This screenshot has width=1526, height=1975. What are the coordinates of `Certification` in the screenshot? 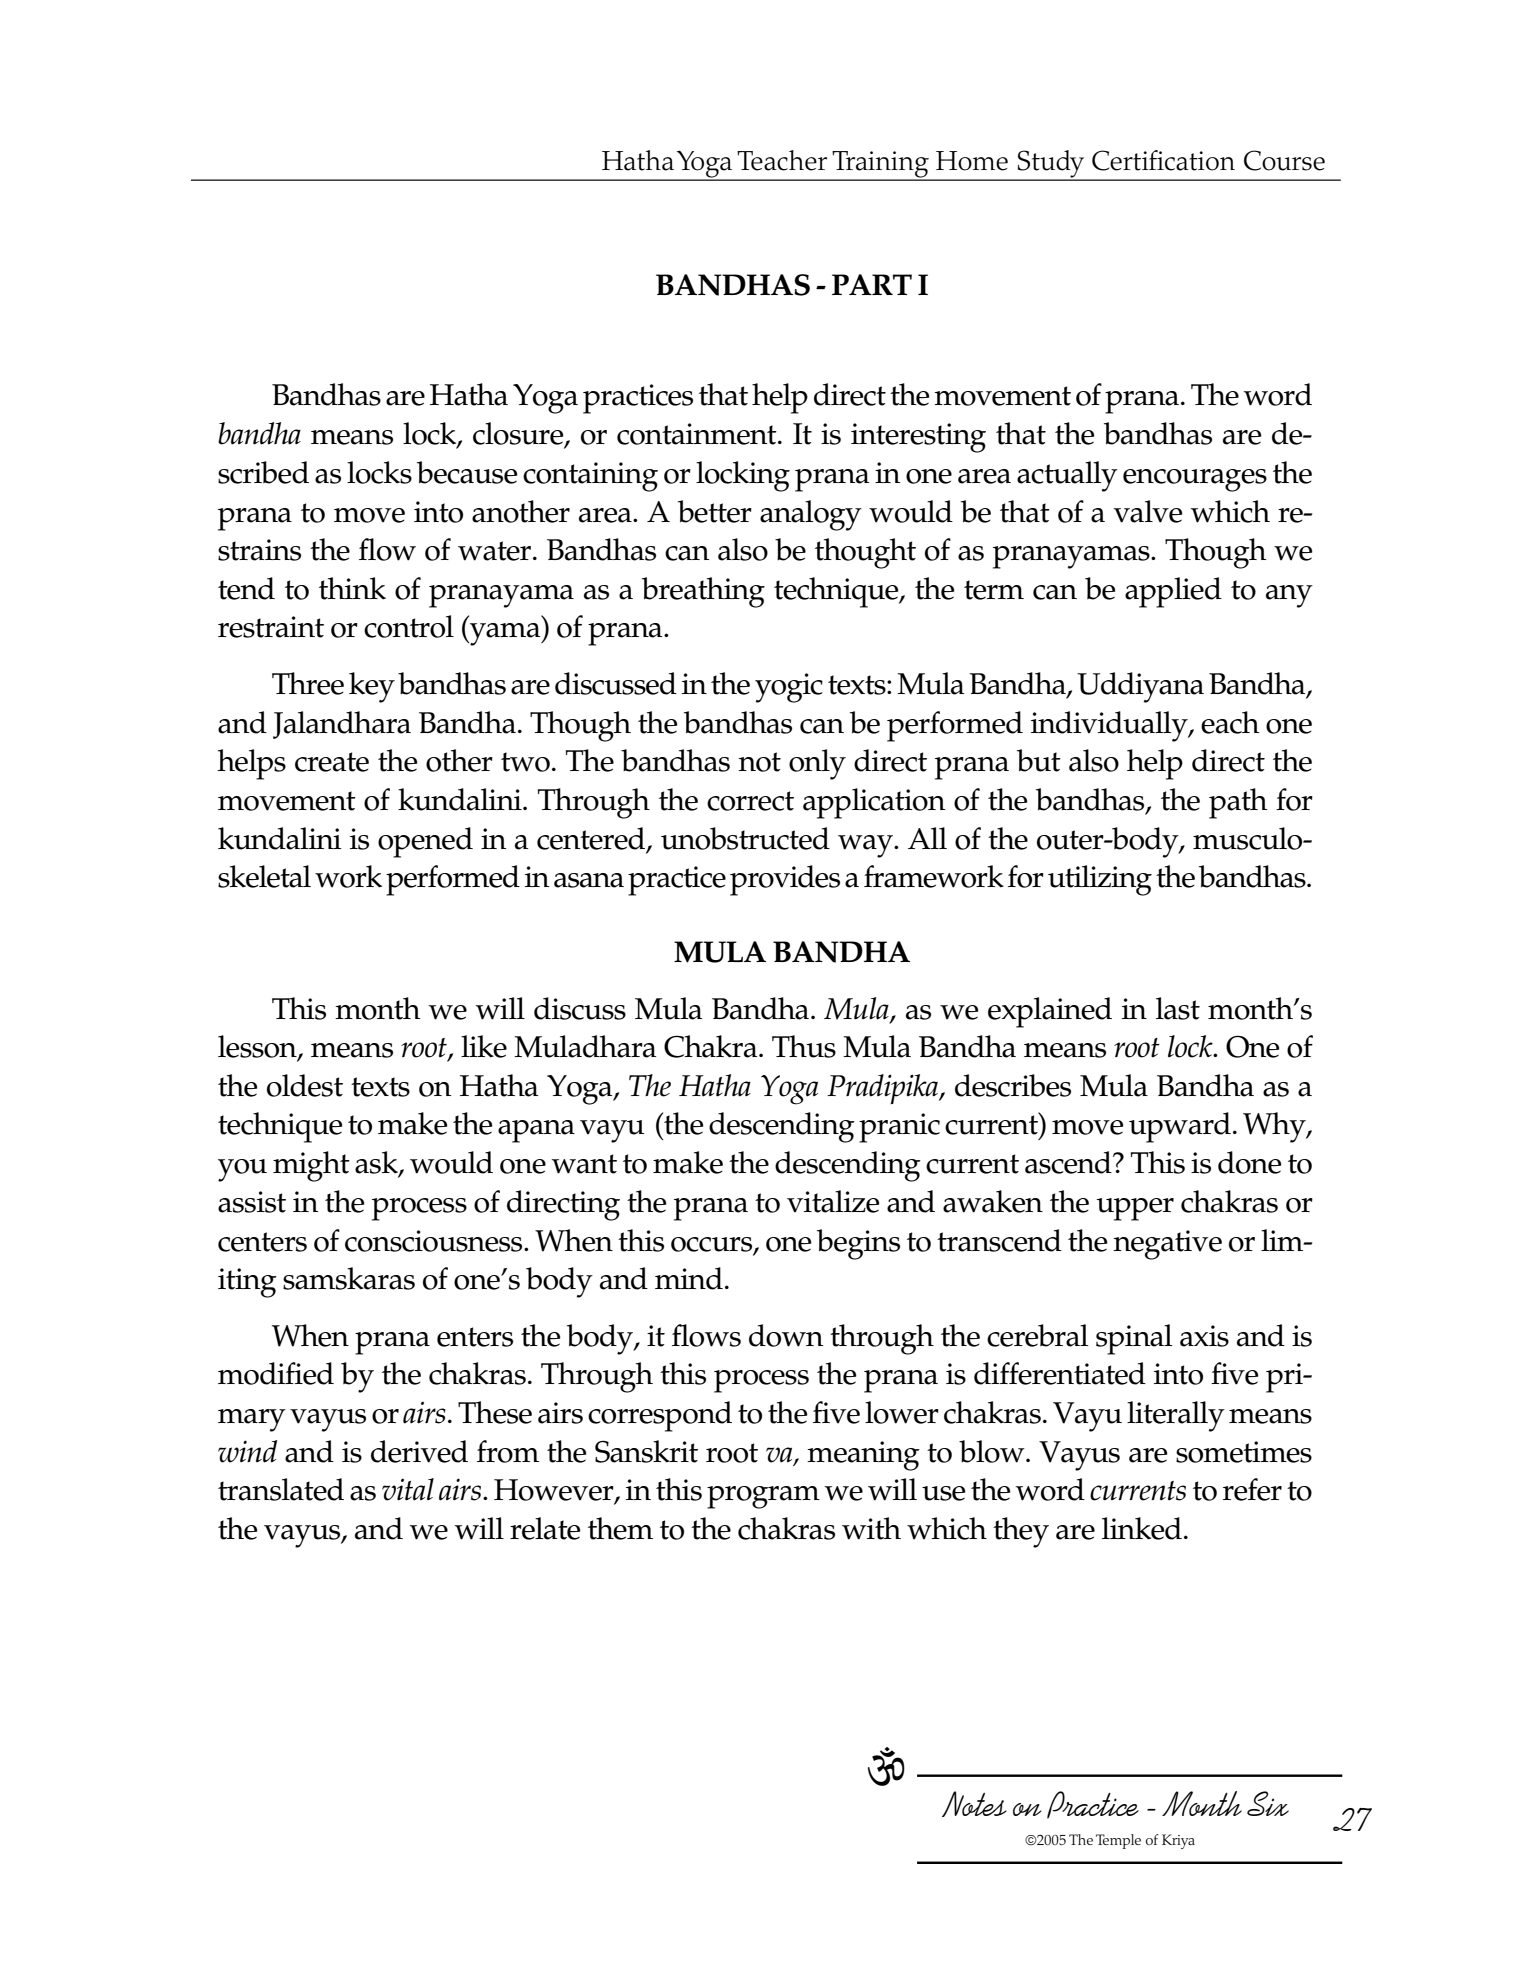 It's located at (1163, 160).
